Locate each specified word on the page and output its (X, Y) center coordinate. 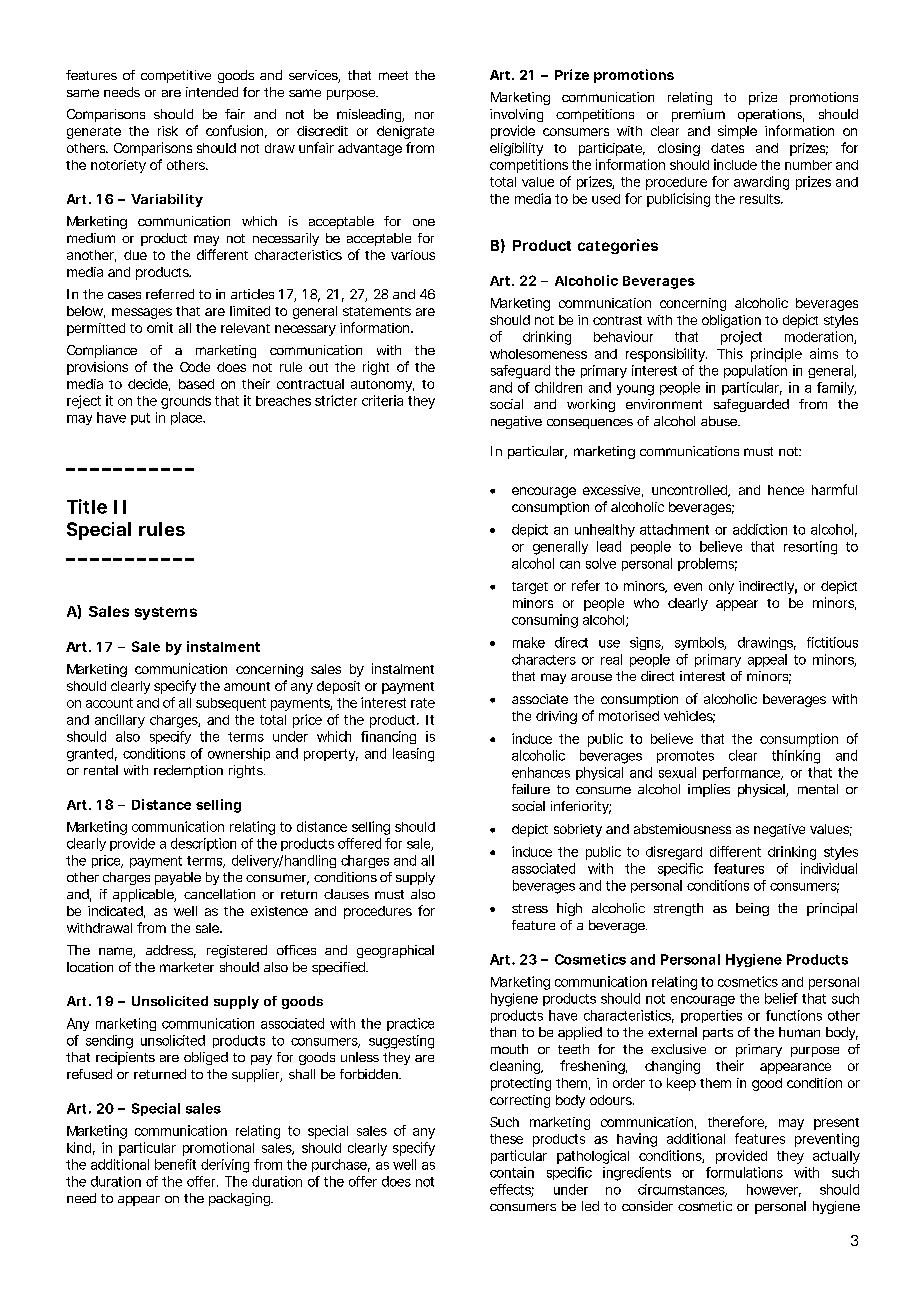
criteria (382, 400)
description (203, 844)
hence (786, 490)
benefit (175, 1164)
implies (709, 790)
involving (516, 115)
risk (168, 131)
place (187, 418)
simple (737, 132)
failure (531, 789)
